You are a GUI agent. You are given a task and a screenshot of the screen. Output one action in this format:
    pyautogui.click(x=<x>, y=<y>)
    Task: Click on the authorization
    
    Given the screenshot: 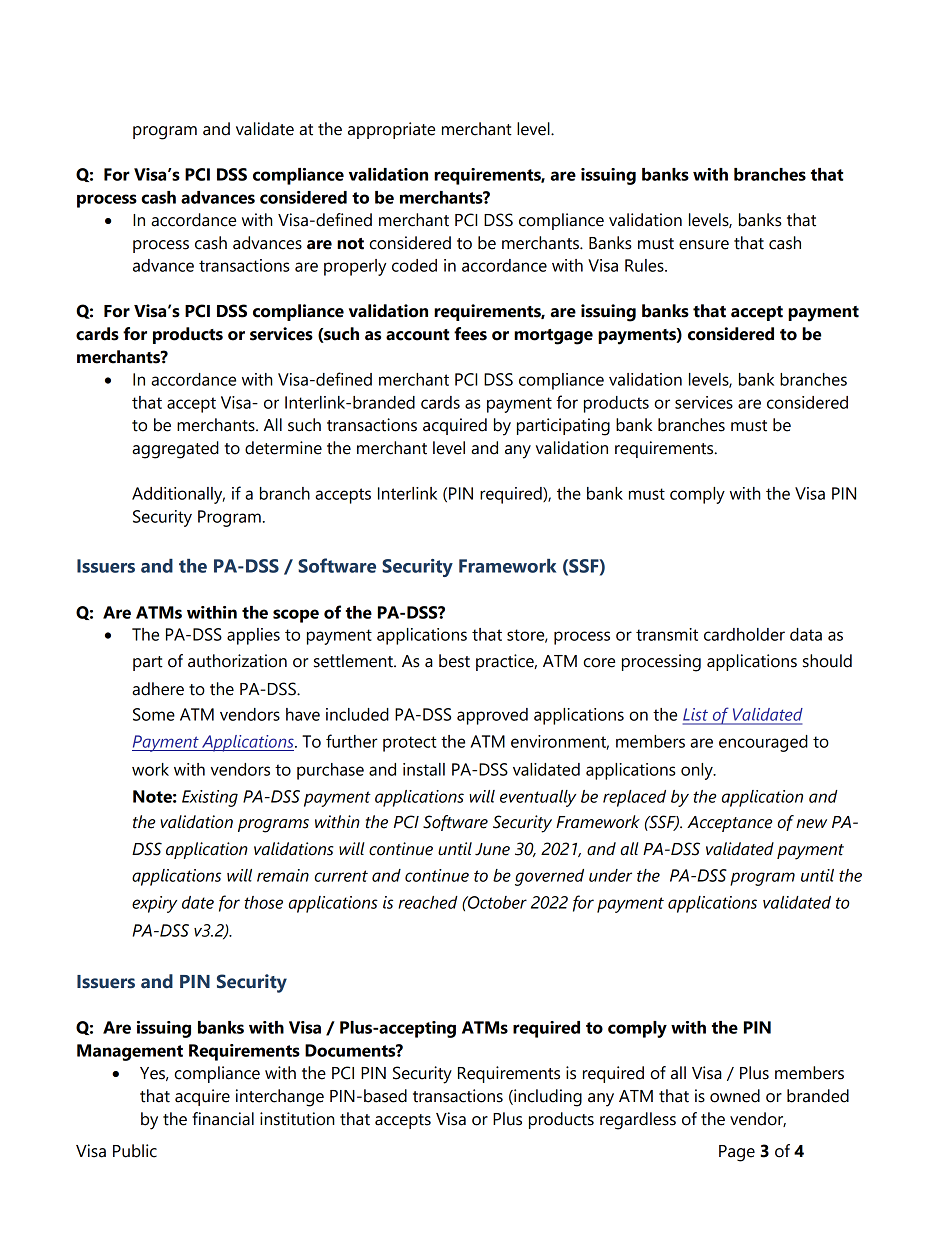 What is the action you would take?
    pyautogui.click(x=237, y=661)
